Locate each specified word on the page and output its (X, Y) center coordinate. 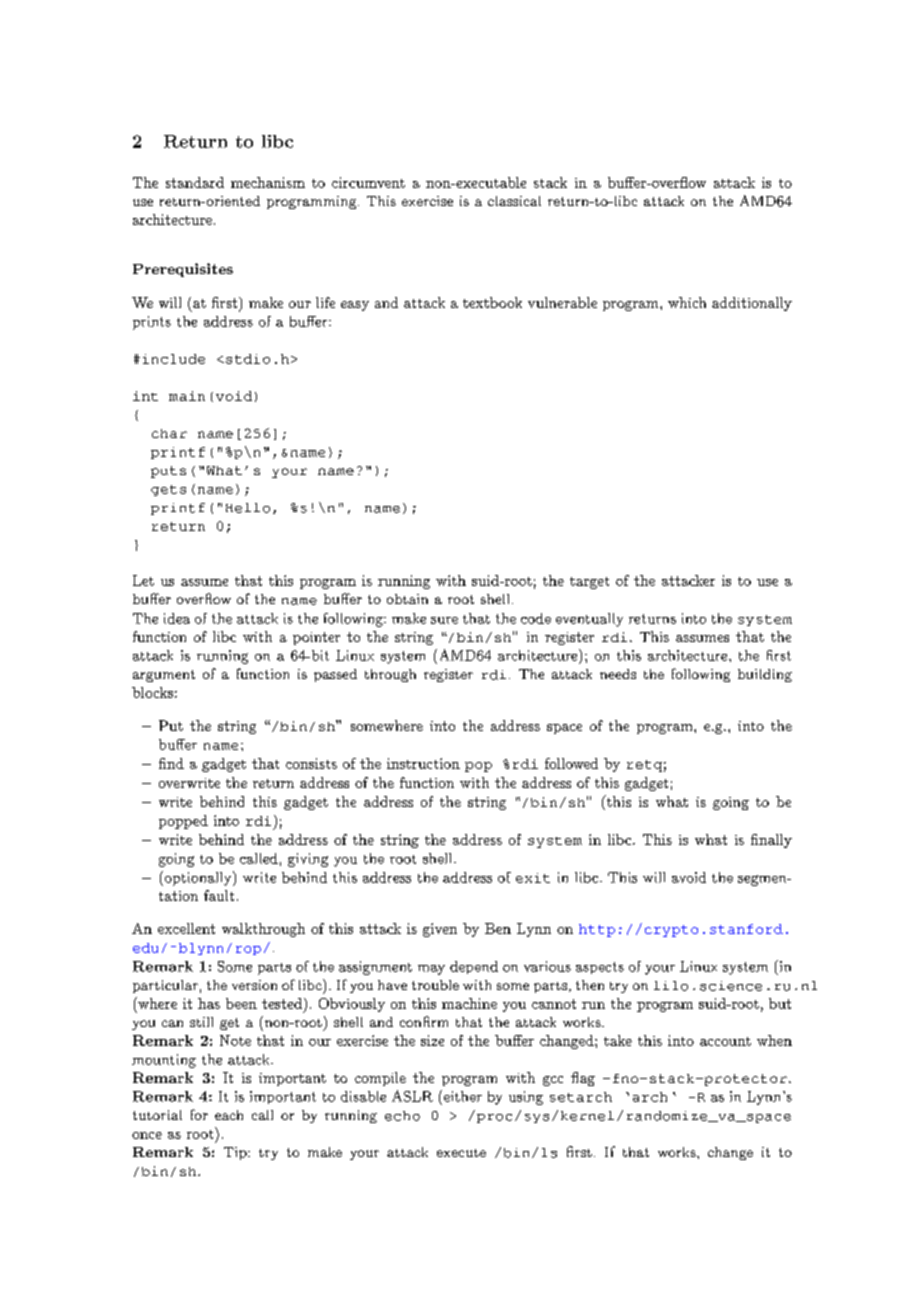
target (589, 583)
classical (514, 201)
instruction (423, 763)
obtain (407, 599)
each (229, 1115)
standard (195, 182)
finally (771, 841)
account (725, 1041)
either (461, 1096)
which (687, 302)
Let (143, 580)
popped (183, 822)
